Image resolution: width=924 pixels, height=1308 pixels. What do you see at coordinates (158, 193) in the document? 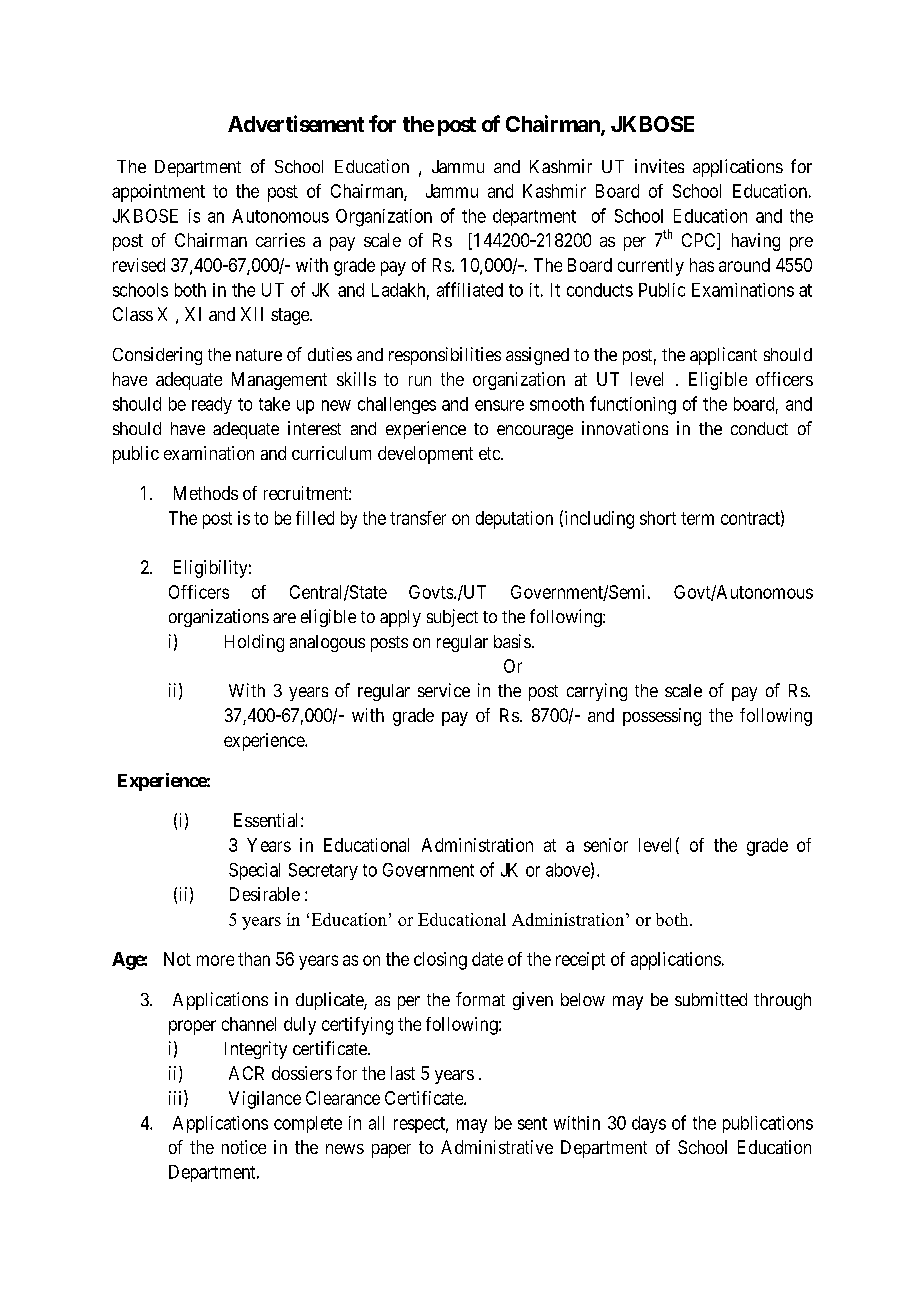
I see `appointment` at bounding box center [158, 193].
